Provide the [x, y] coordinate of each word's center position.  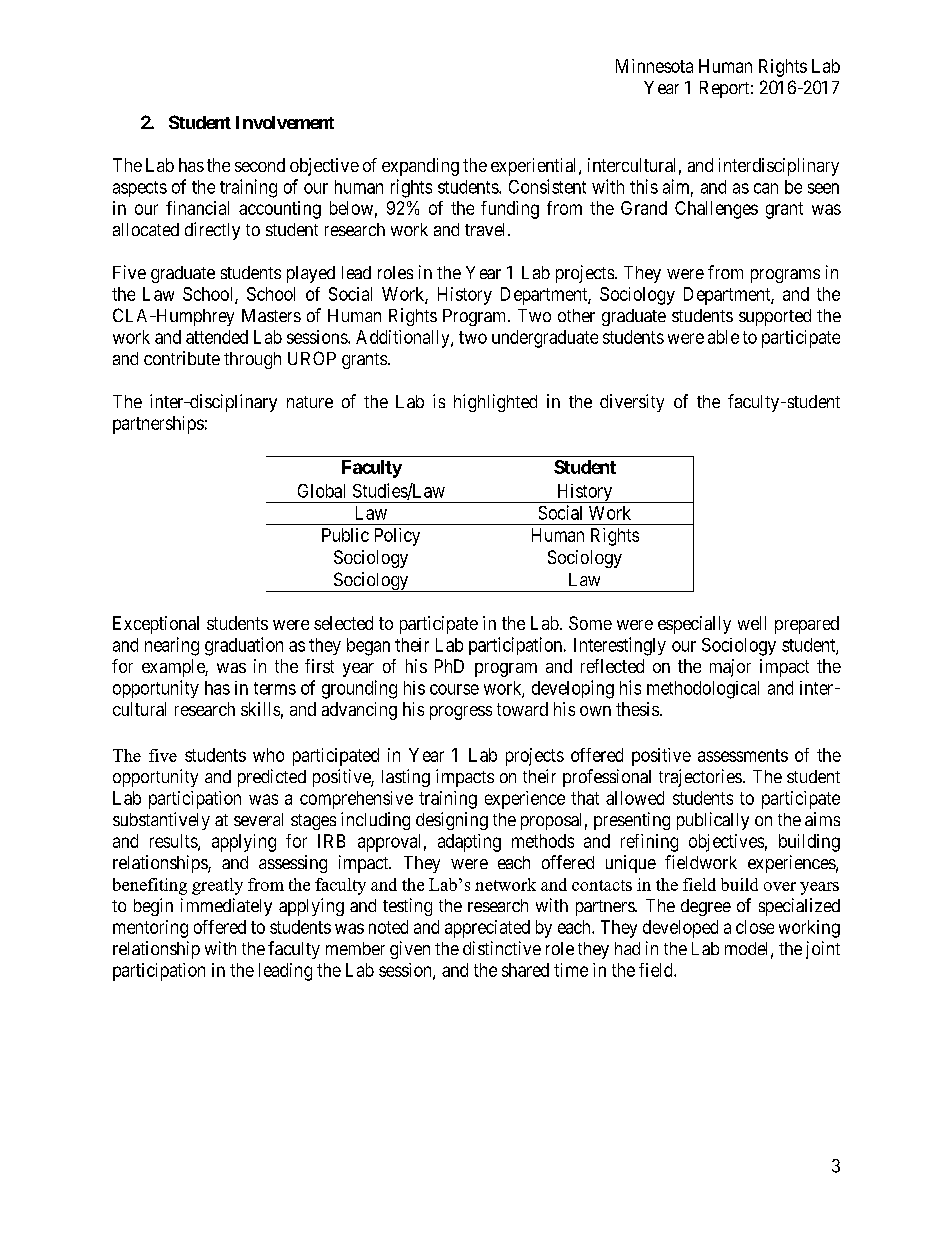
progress [461, 713]
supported [775, 317]
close [755, 927]
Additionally [404, 339]
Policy [397, 537]
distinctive [502, 948]
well [752, 623]
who [268, 755]
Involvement [285, 122]
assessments [743, 755]
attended [217, 337]
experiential [535, 167]
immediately [226, 907]
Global [321, 491]
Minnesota [654, 66]
